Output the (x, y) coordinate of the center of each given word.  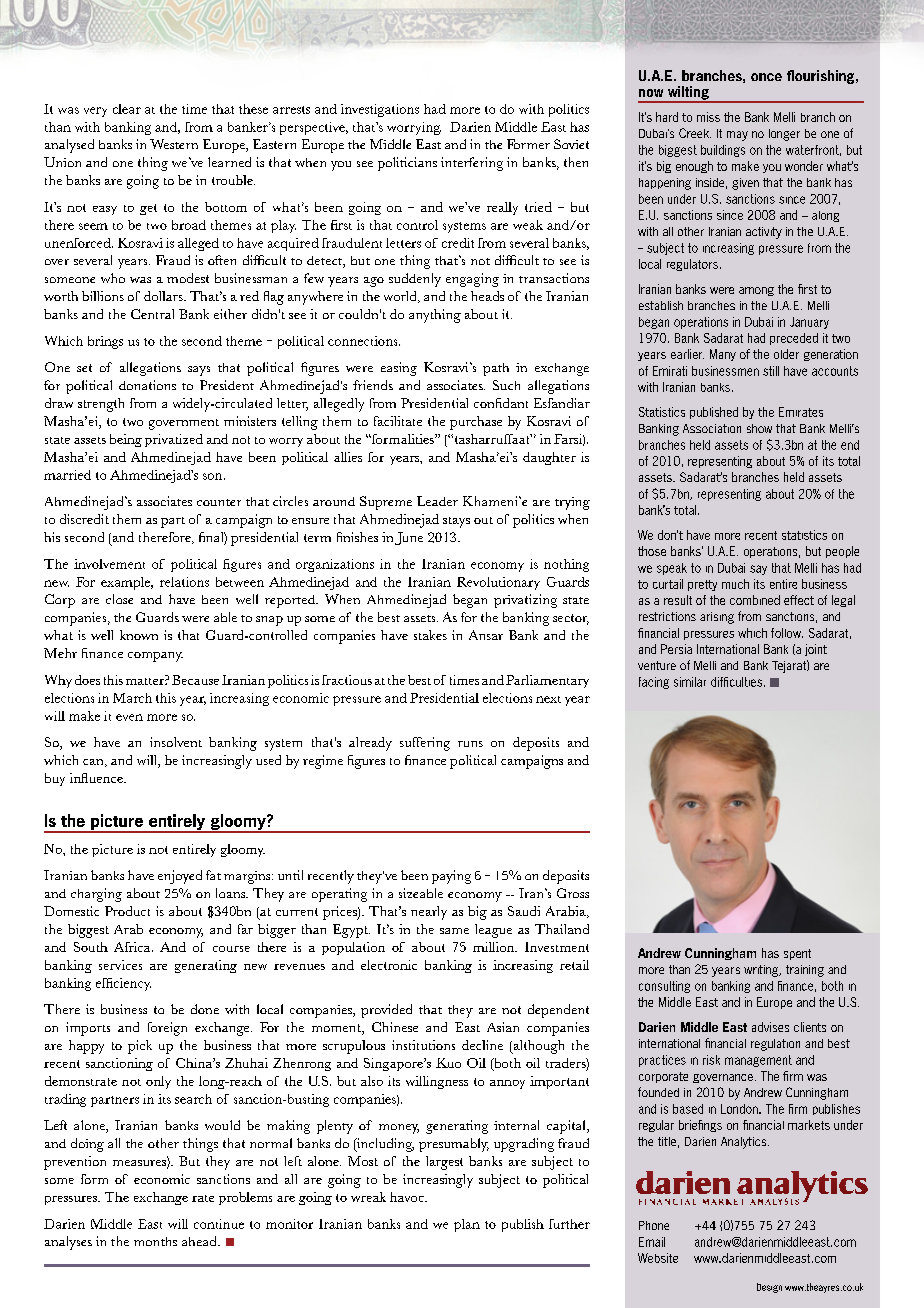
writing (762, 971)
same (454, 931)
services (120, 965)
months (155, 1241)
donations (147, 385)
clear (127, 109)
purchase (476, 423)
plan (467, 1225)
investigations (380, 110)
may (737, 136)
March (132, 698)
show (759, 428)
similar (690, 682)
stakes (430, 635)
